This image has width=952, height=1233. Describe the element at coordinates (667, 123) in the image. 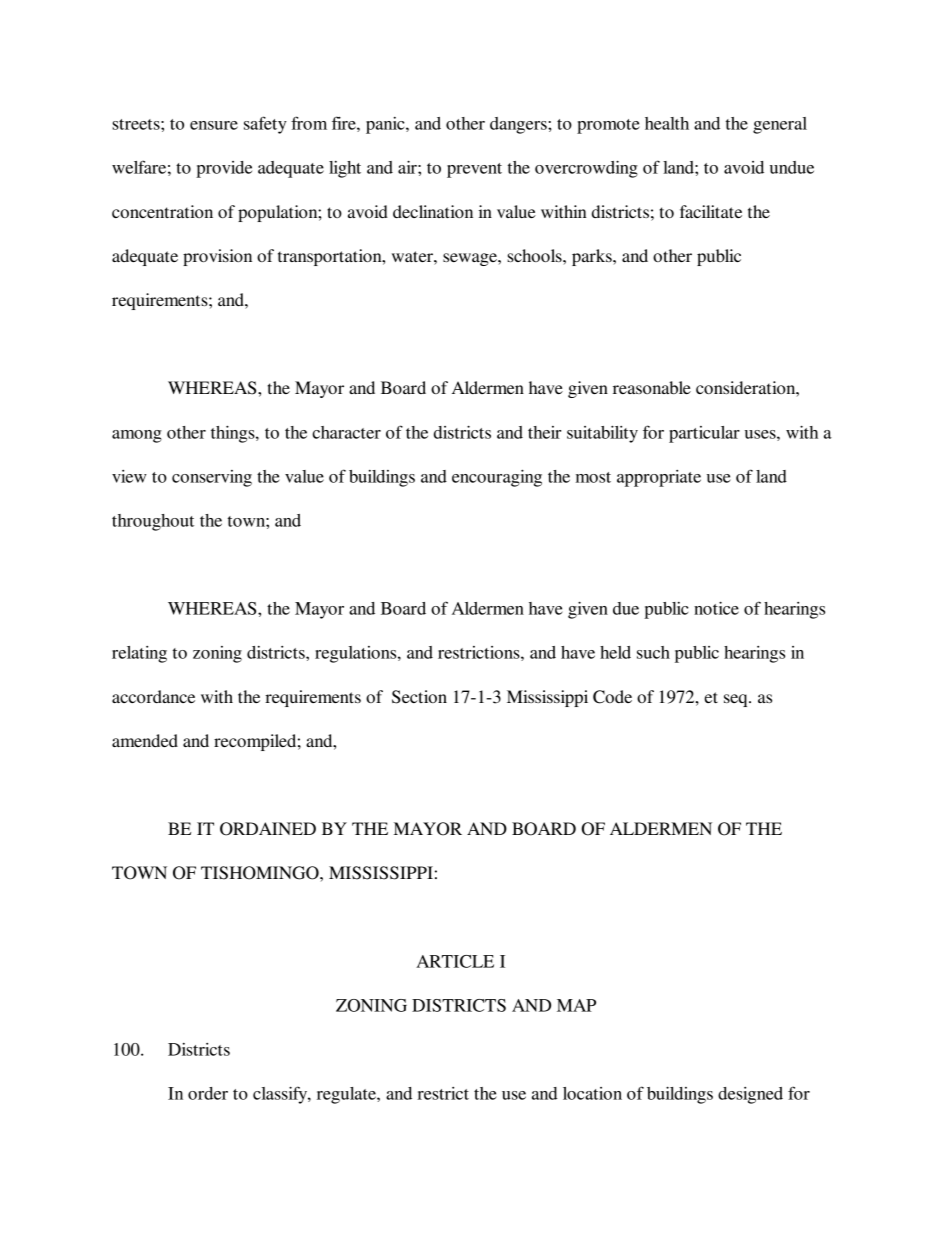

I see `health` at that location.
